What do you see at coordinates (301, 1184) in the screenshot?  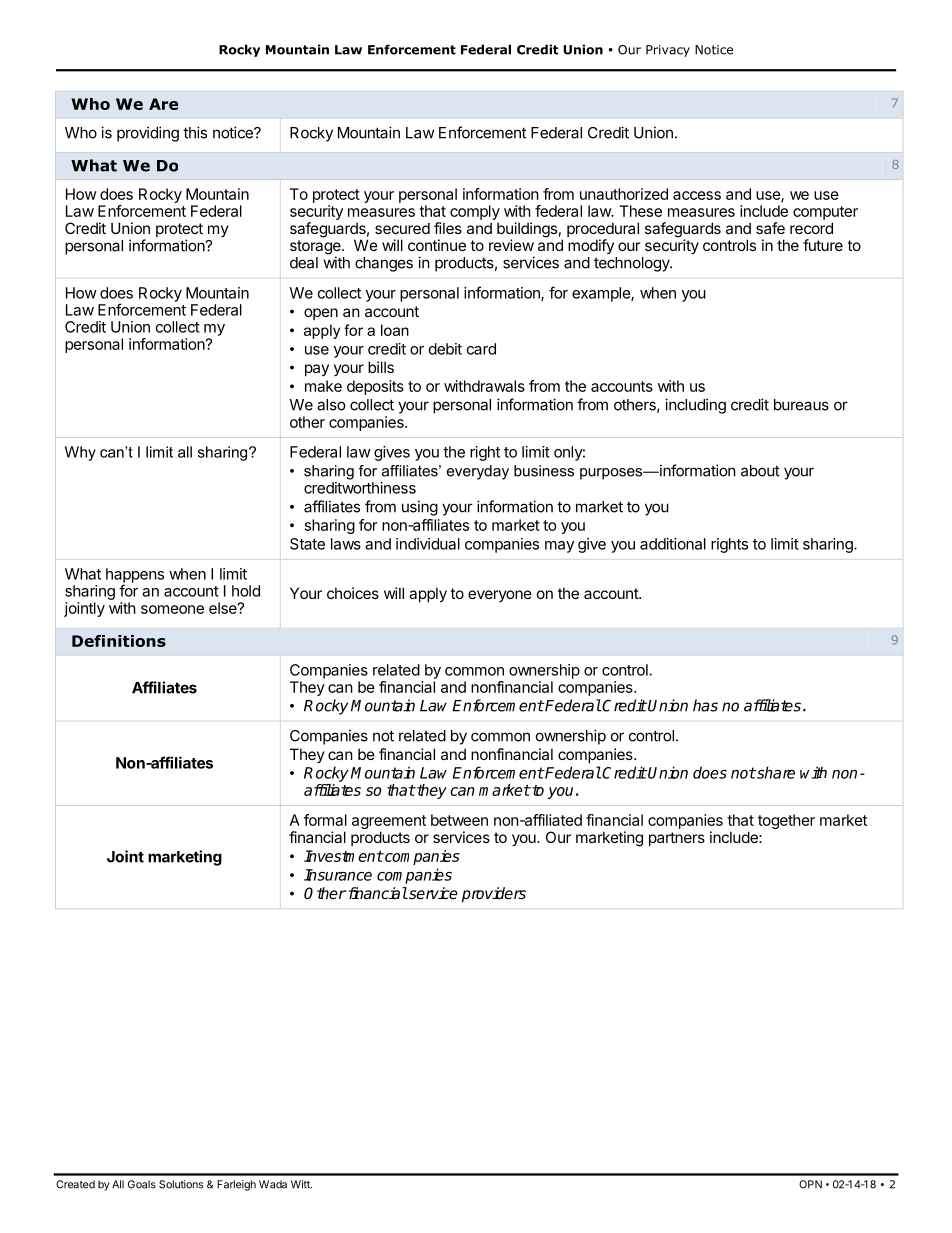 I see `Witt` at bounding box center [301, 1184].
